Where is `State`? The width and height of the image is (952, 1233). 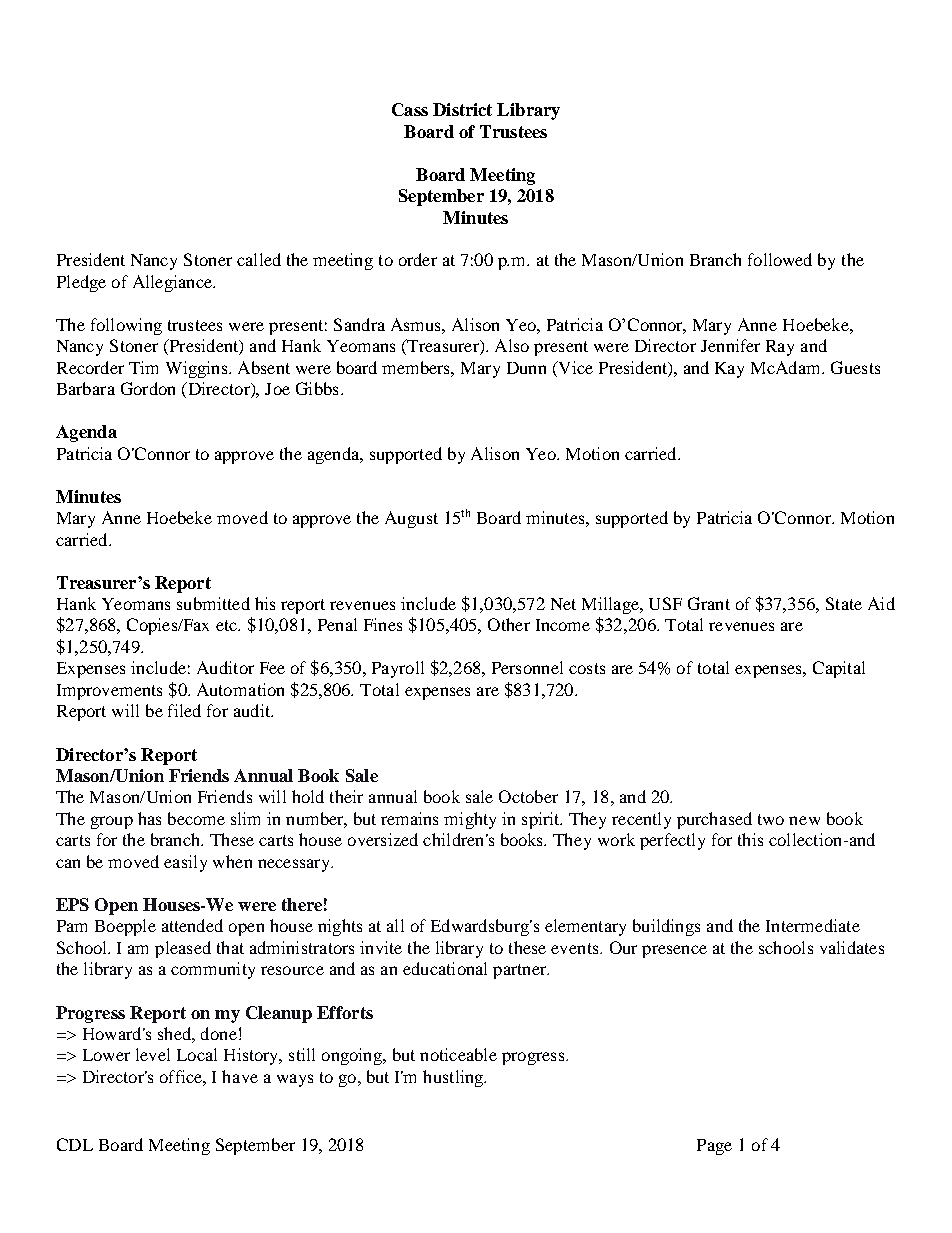 State is located at coordinates (844, 603).
